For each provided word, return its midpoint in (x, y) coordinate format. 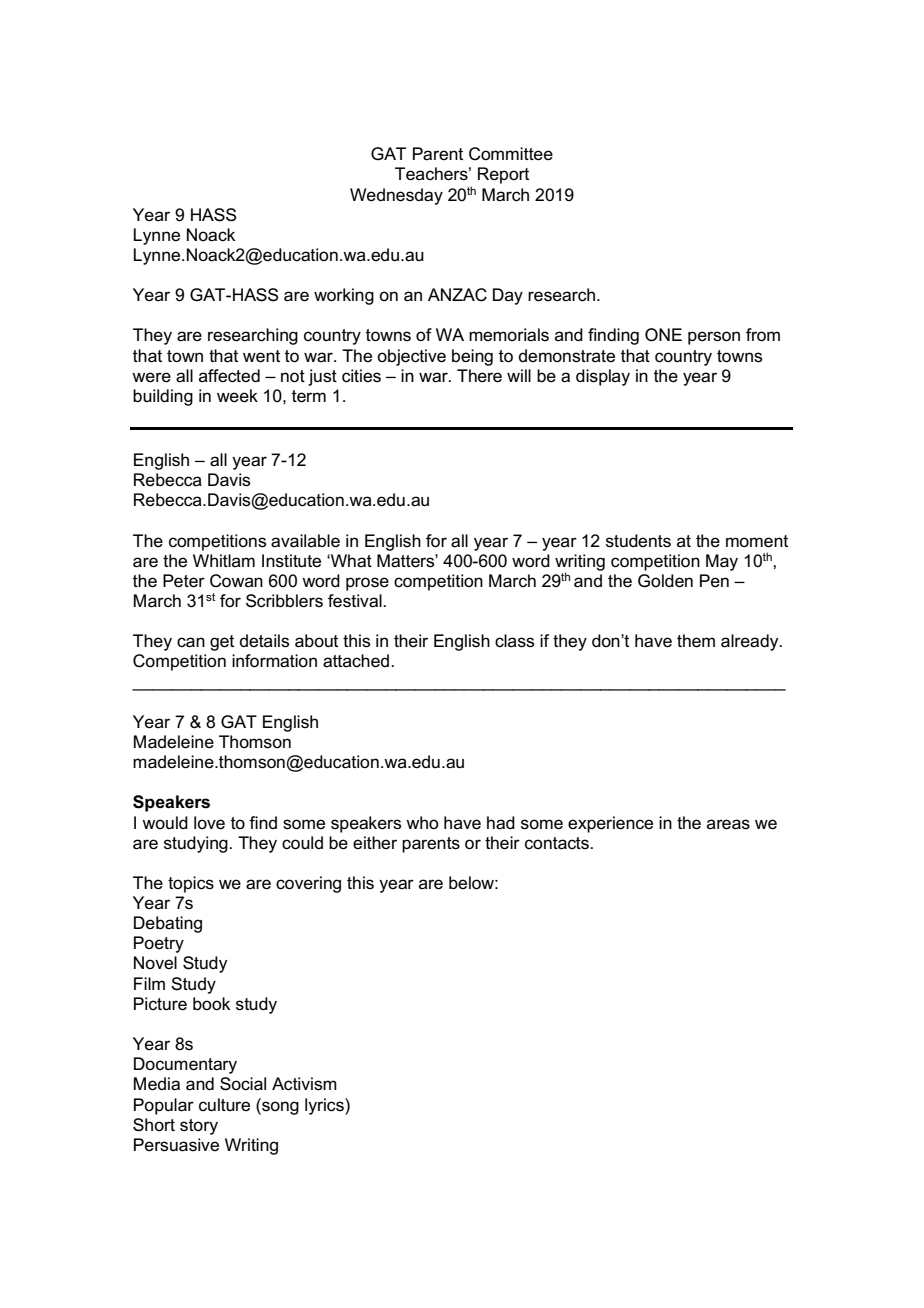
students (638, 541)
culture (224, 1104)
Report (503, 175)
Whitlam (224, 560)
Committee (511, 154)
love (209, 823)
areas (728, 824)
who (422, 822)
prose (367, 584)
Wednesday (396, 196)
